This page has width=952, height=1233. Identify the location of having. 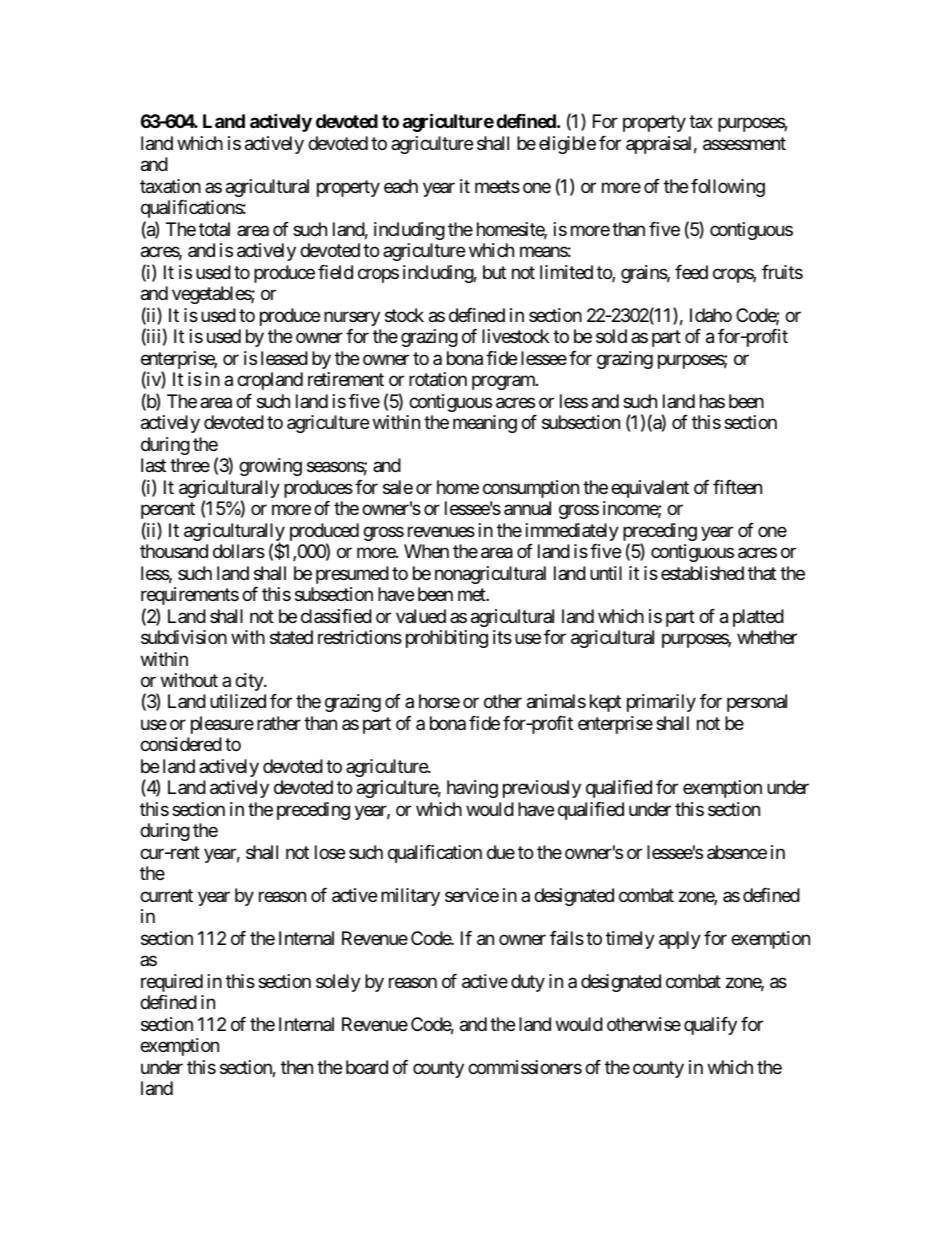
(472, 789).
